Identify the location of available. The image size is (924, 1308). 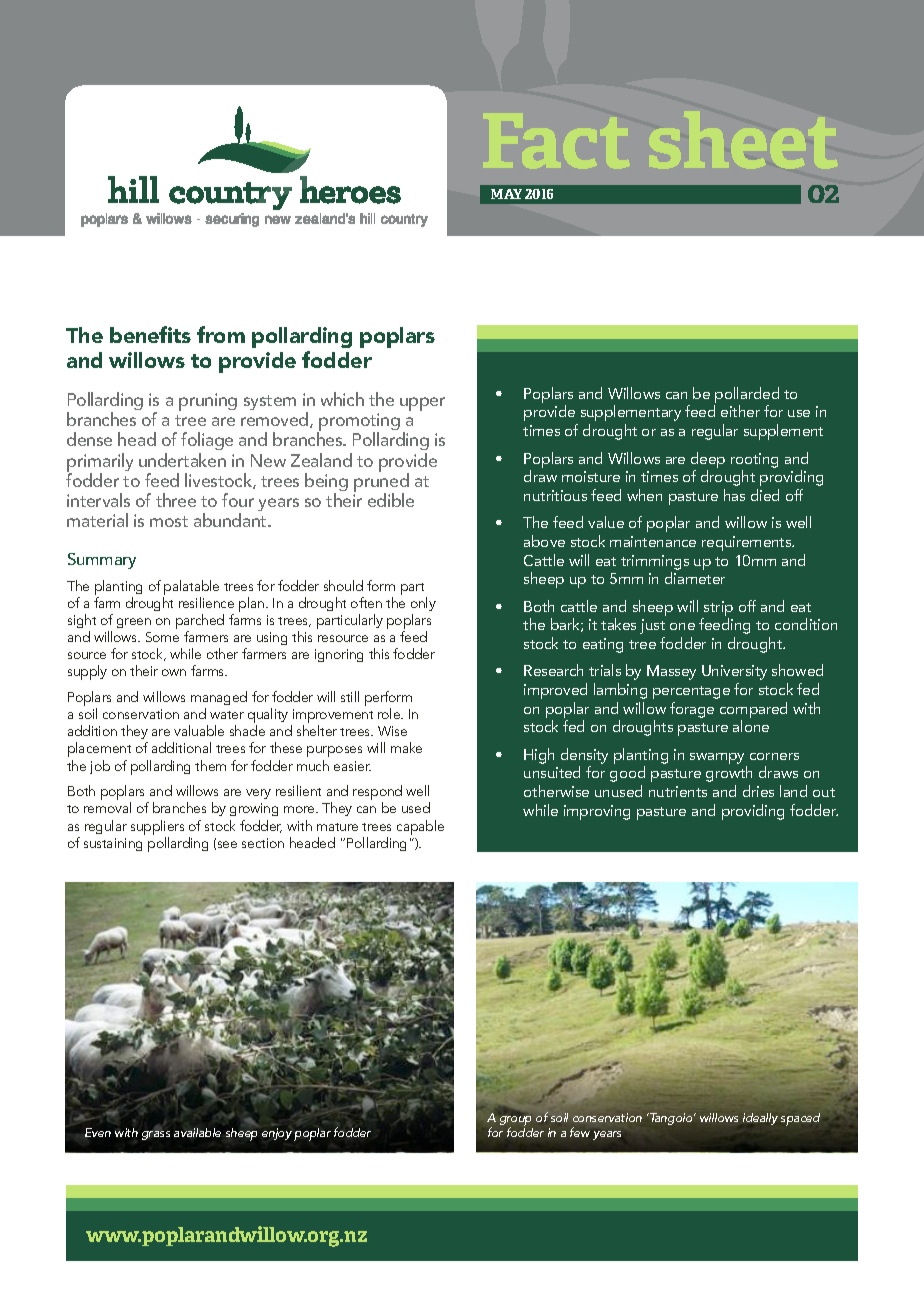
(197, 1132).
